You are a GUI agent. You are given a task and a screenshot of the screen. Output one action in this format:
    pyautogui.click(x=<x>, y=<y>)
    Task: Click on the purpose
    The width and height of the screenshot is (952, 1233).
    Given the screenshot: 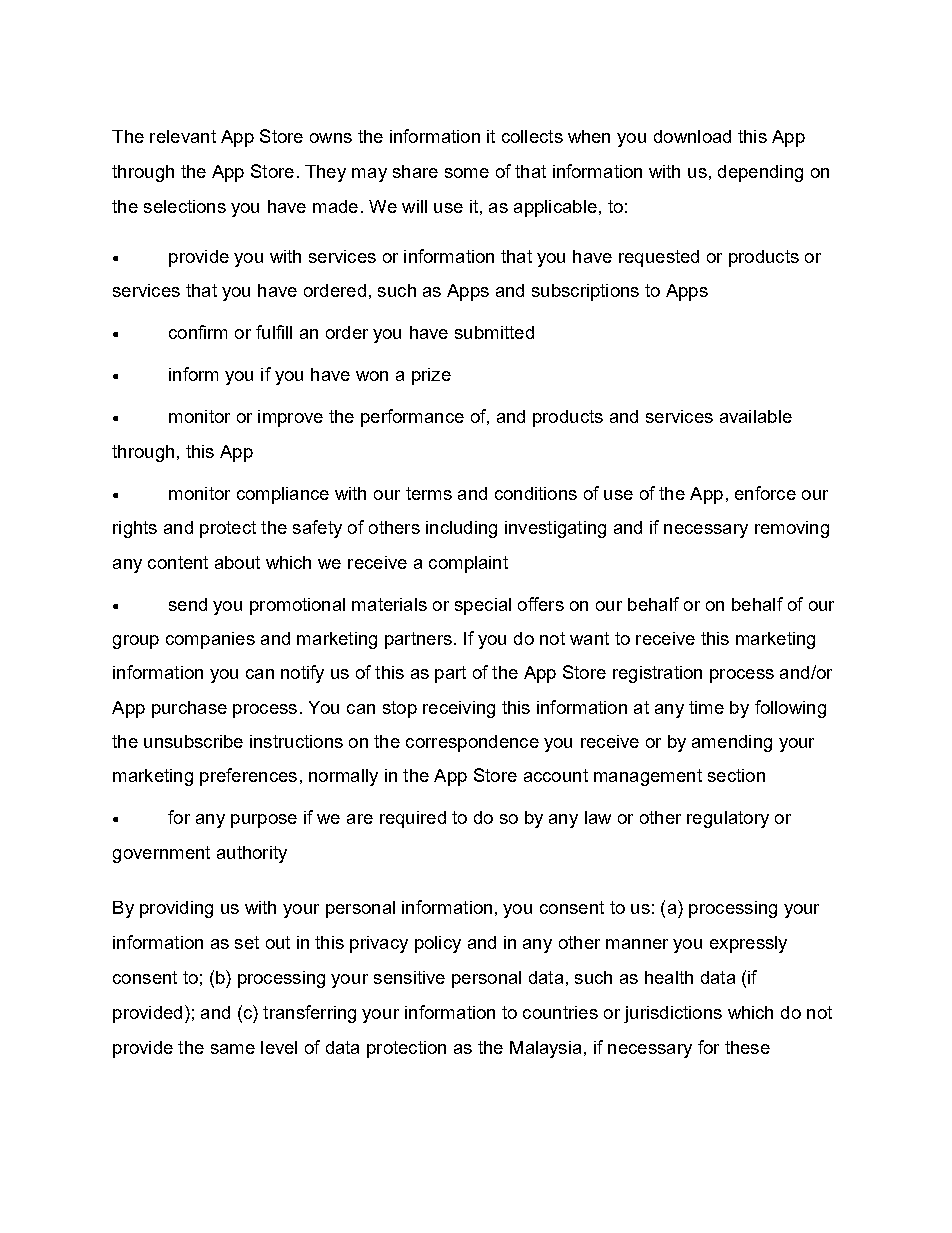 What is the action you would take?
    pyautogui.click(x=264, y=821)
